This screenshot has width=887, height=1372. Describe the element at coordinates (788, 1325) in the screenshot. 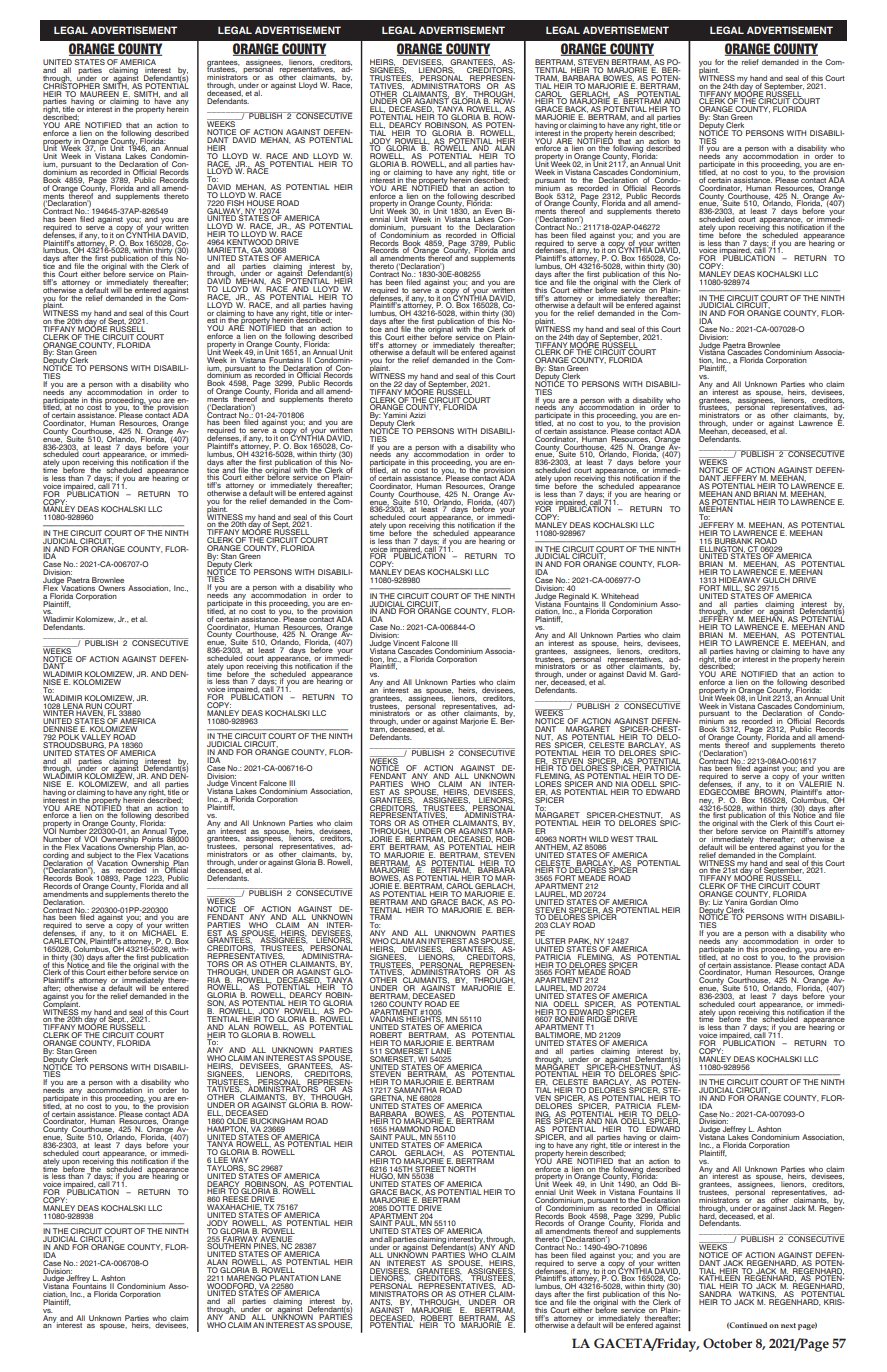

I see `next` at that location.
